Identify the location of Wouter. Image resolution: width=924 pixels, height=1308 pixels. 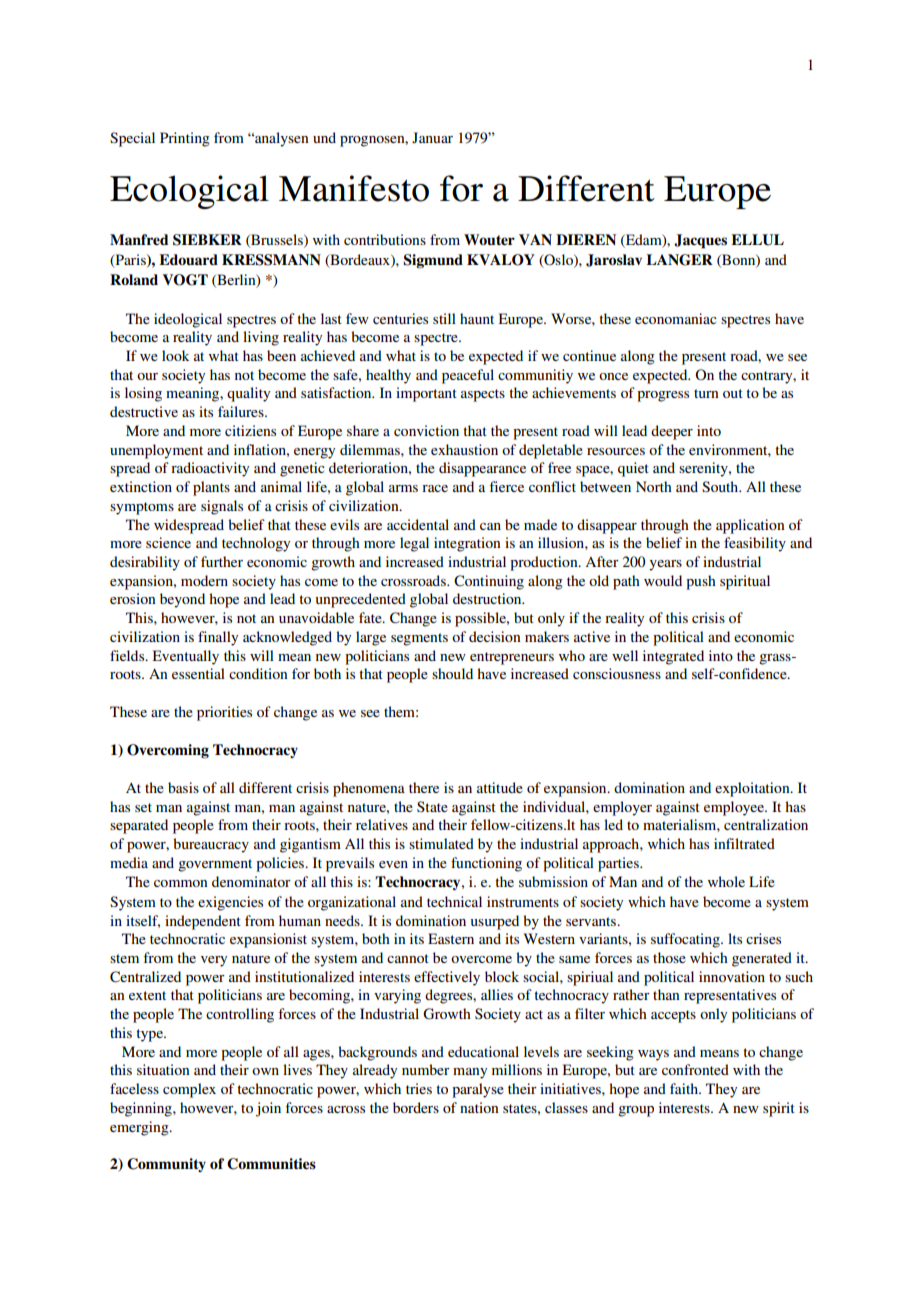
(489, 239).
